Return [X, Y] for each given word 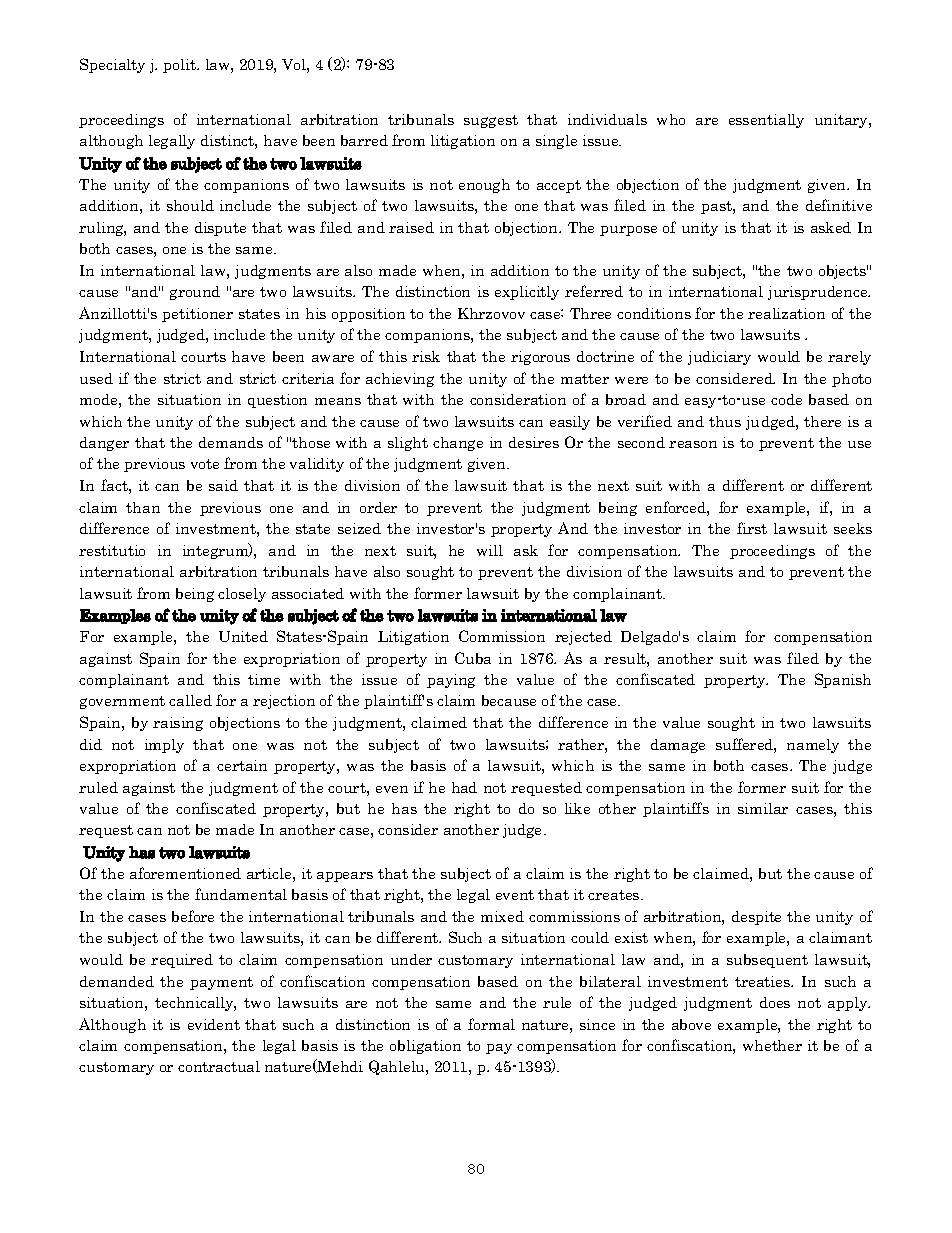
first [752, 528]
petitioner [197, 315]
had [464, 787]
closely [242, 595]
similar [763, 808]
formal [491, 1024]
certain [242, 765]
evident [214, 1024]
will [490, 550]
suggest [491, 121]
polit [180, 66]
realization [786, 313]
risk [426, 356]
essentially [766, 121]
